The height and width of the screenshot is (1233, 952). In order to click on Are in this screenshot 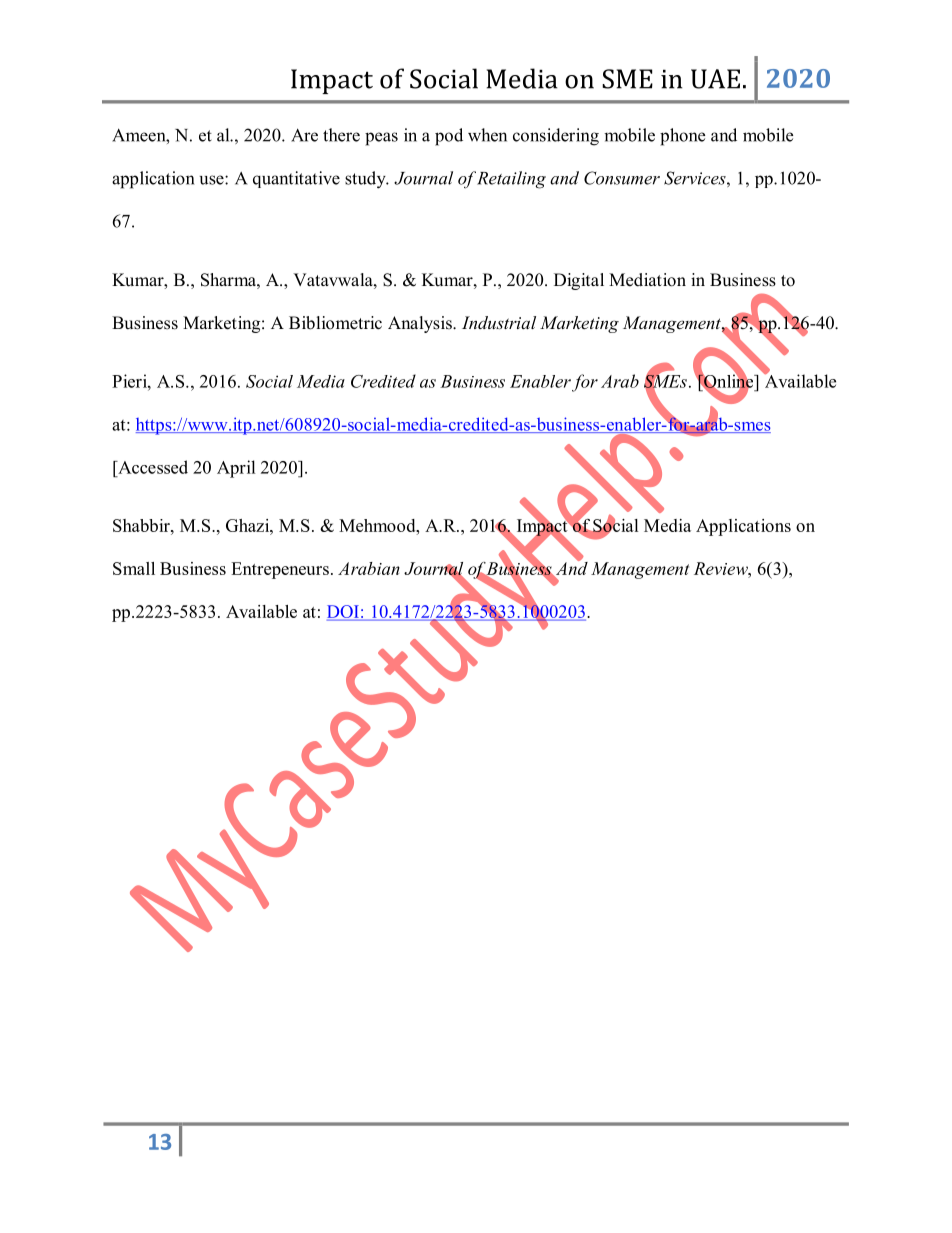, I will do `click(304, 135)`.
